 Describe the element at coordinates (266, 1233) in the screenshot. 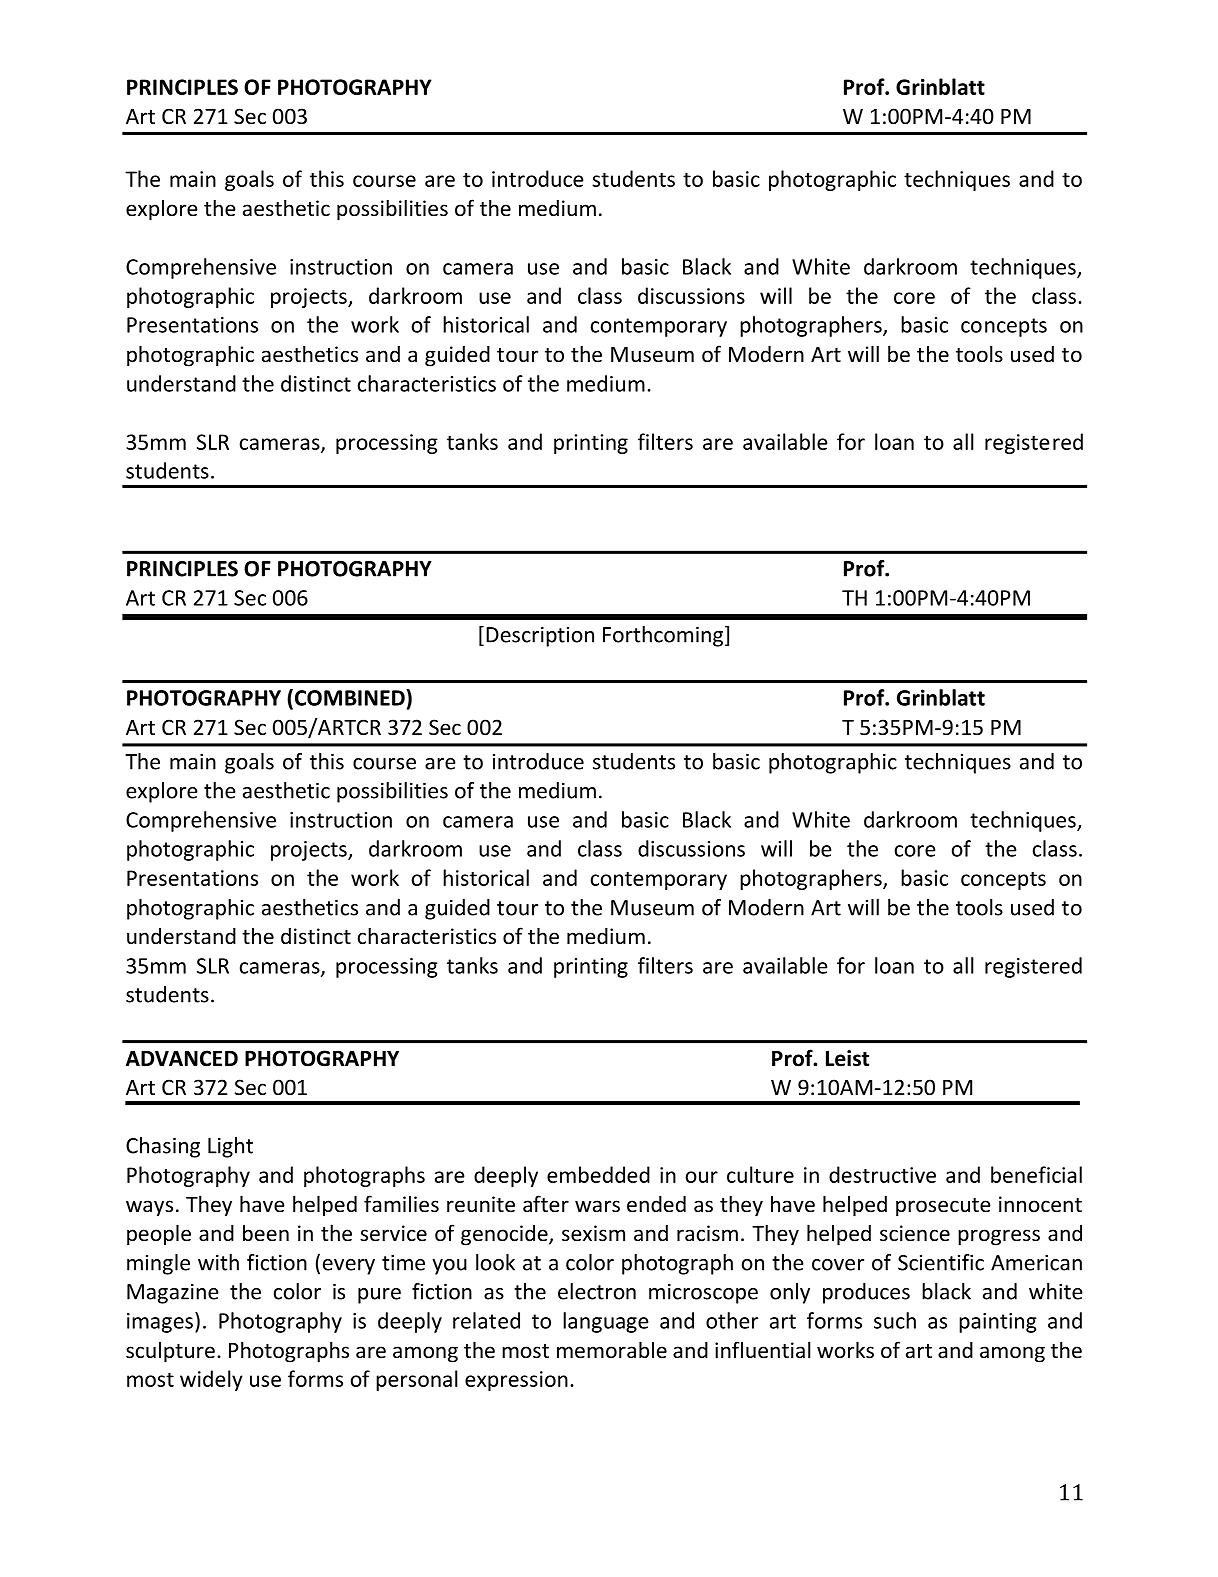

I see `been` at that location.
